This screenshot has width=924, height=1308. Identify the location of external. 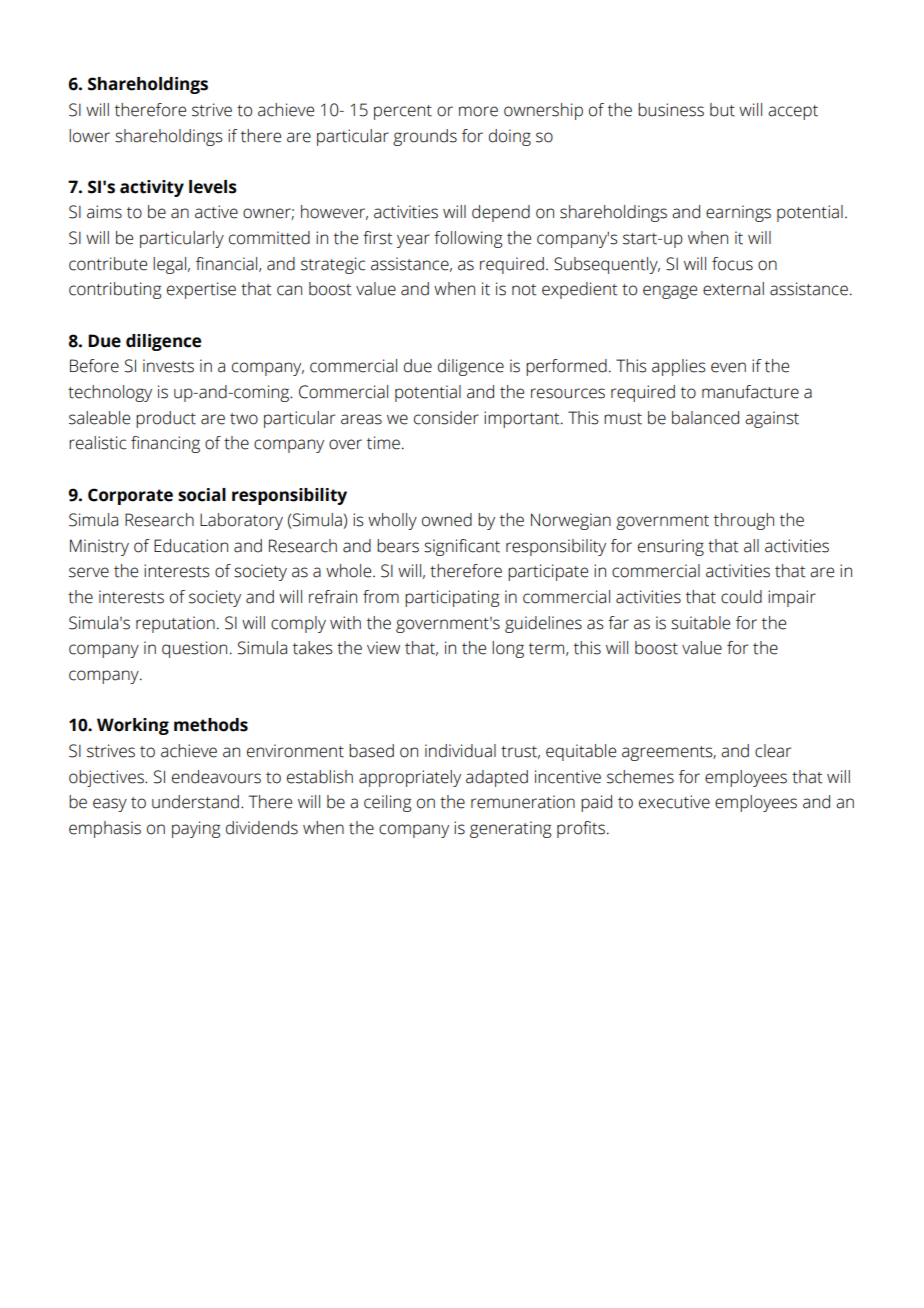
(733, 289).
